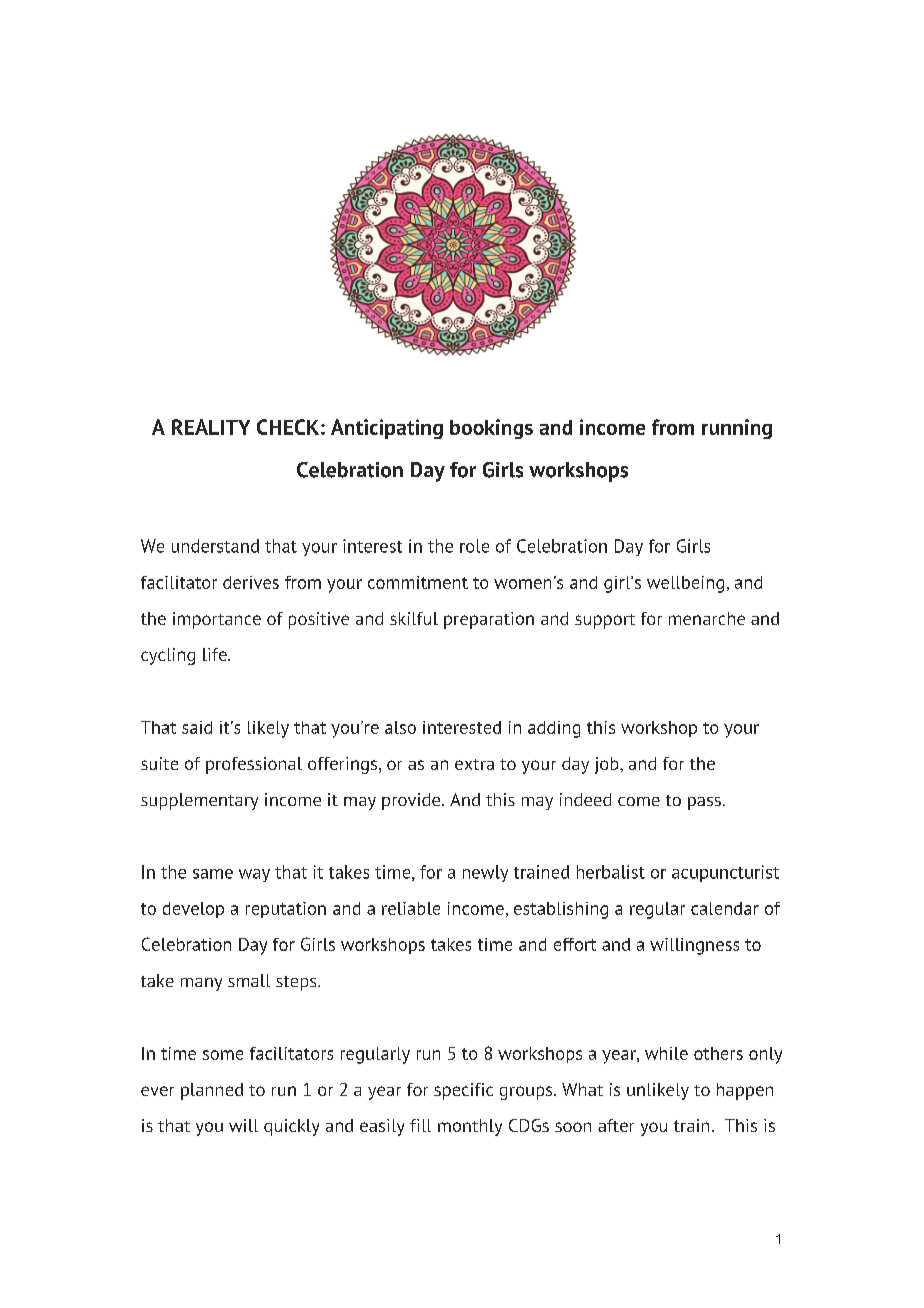  Describe the element at coordinates (474, 764) in the page. I see `extra` at that location.
